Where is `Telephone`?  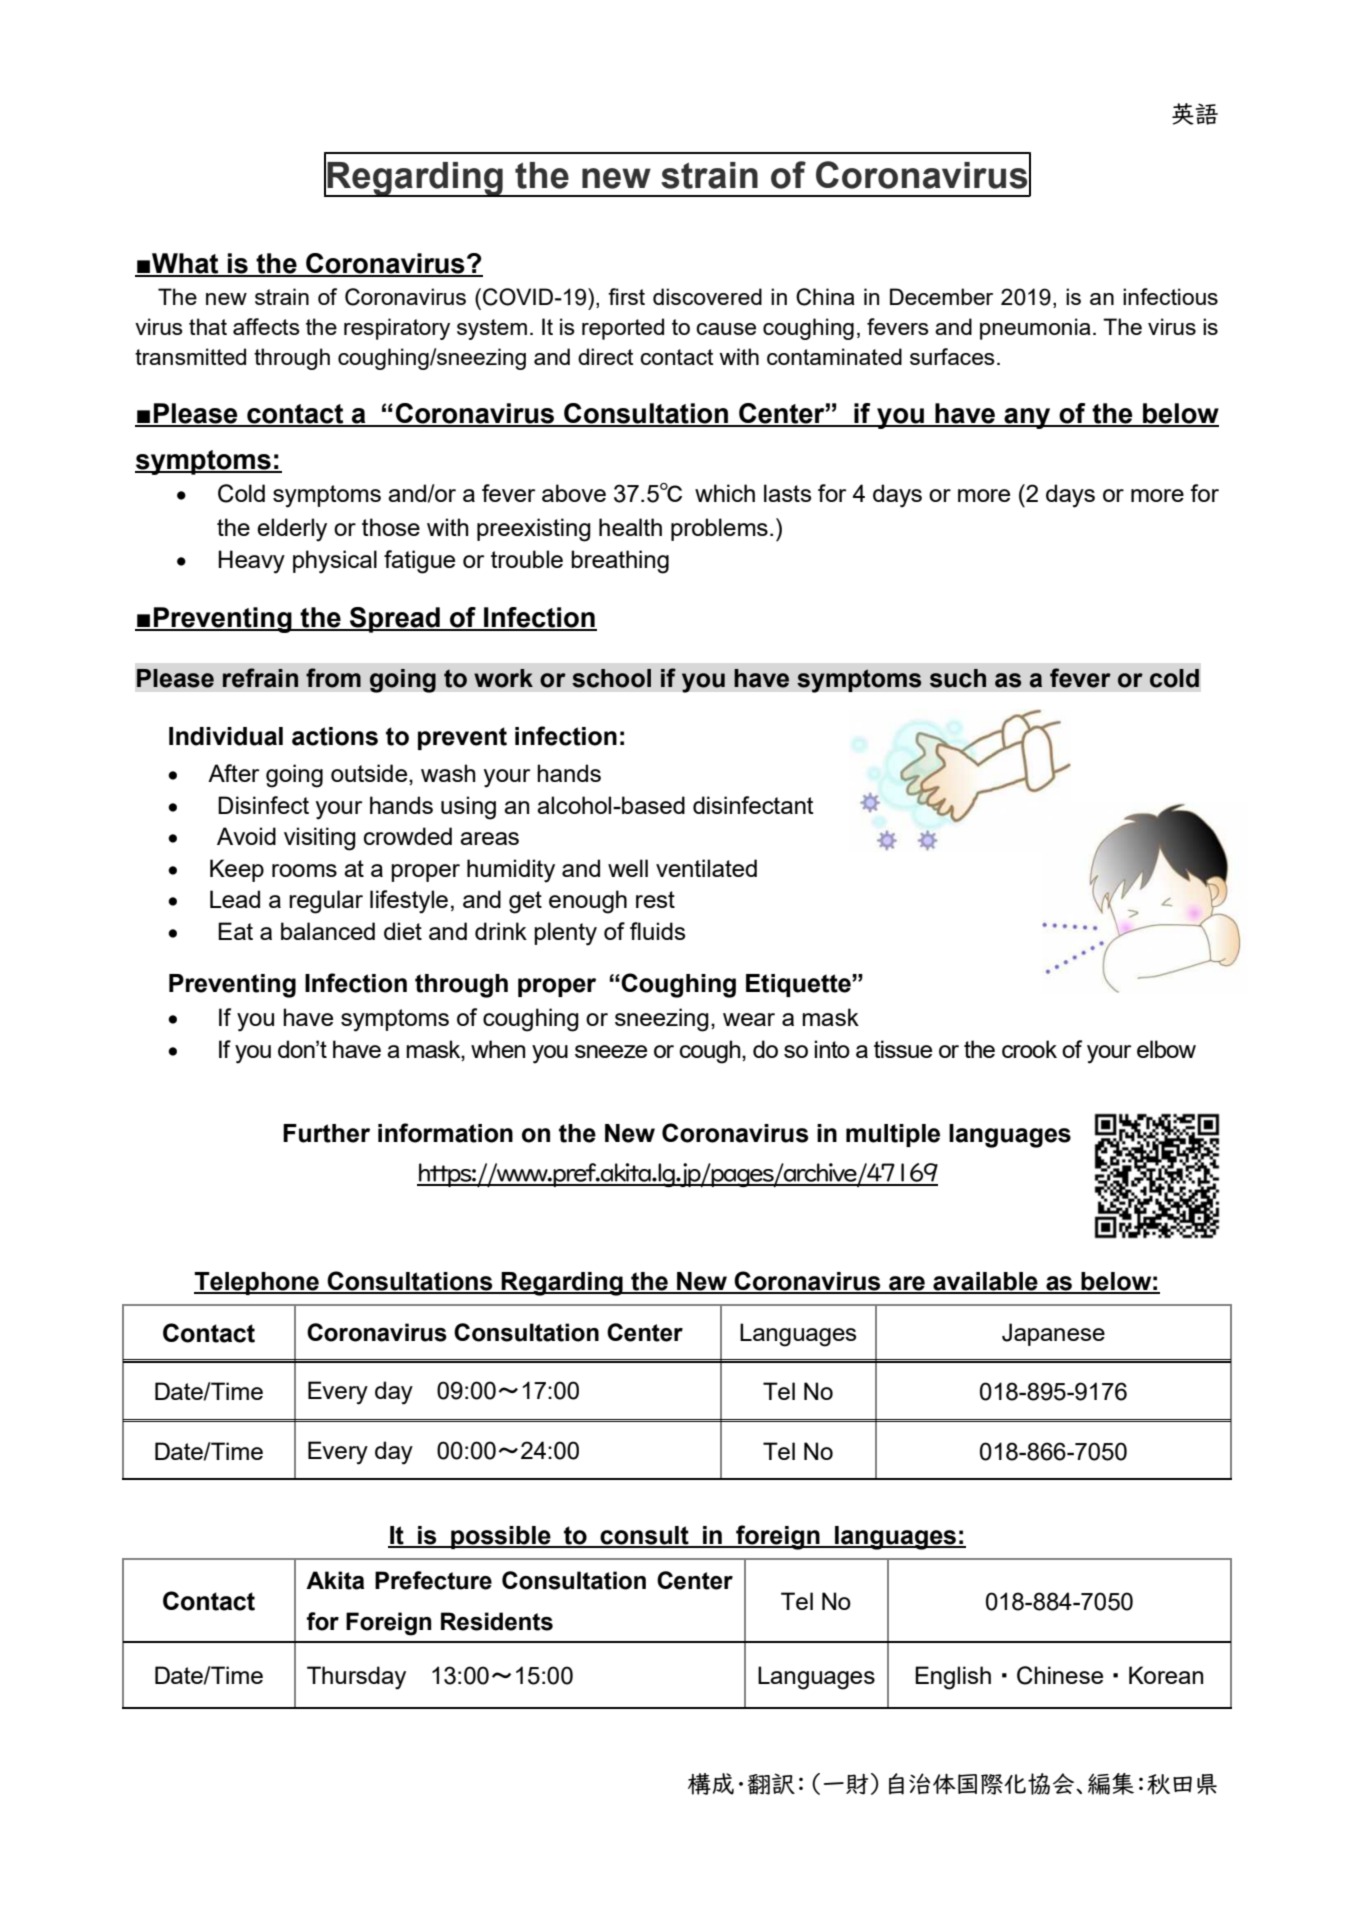 Telephone is located at coordinates (257, 1283).
